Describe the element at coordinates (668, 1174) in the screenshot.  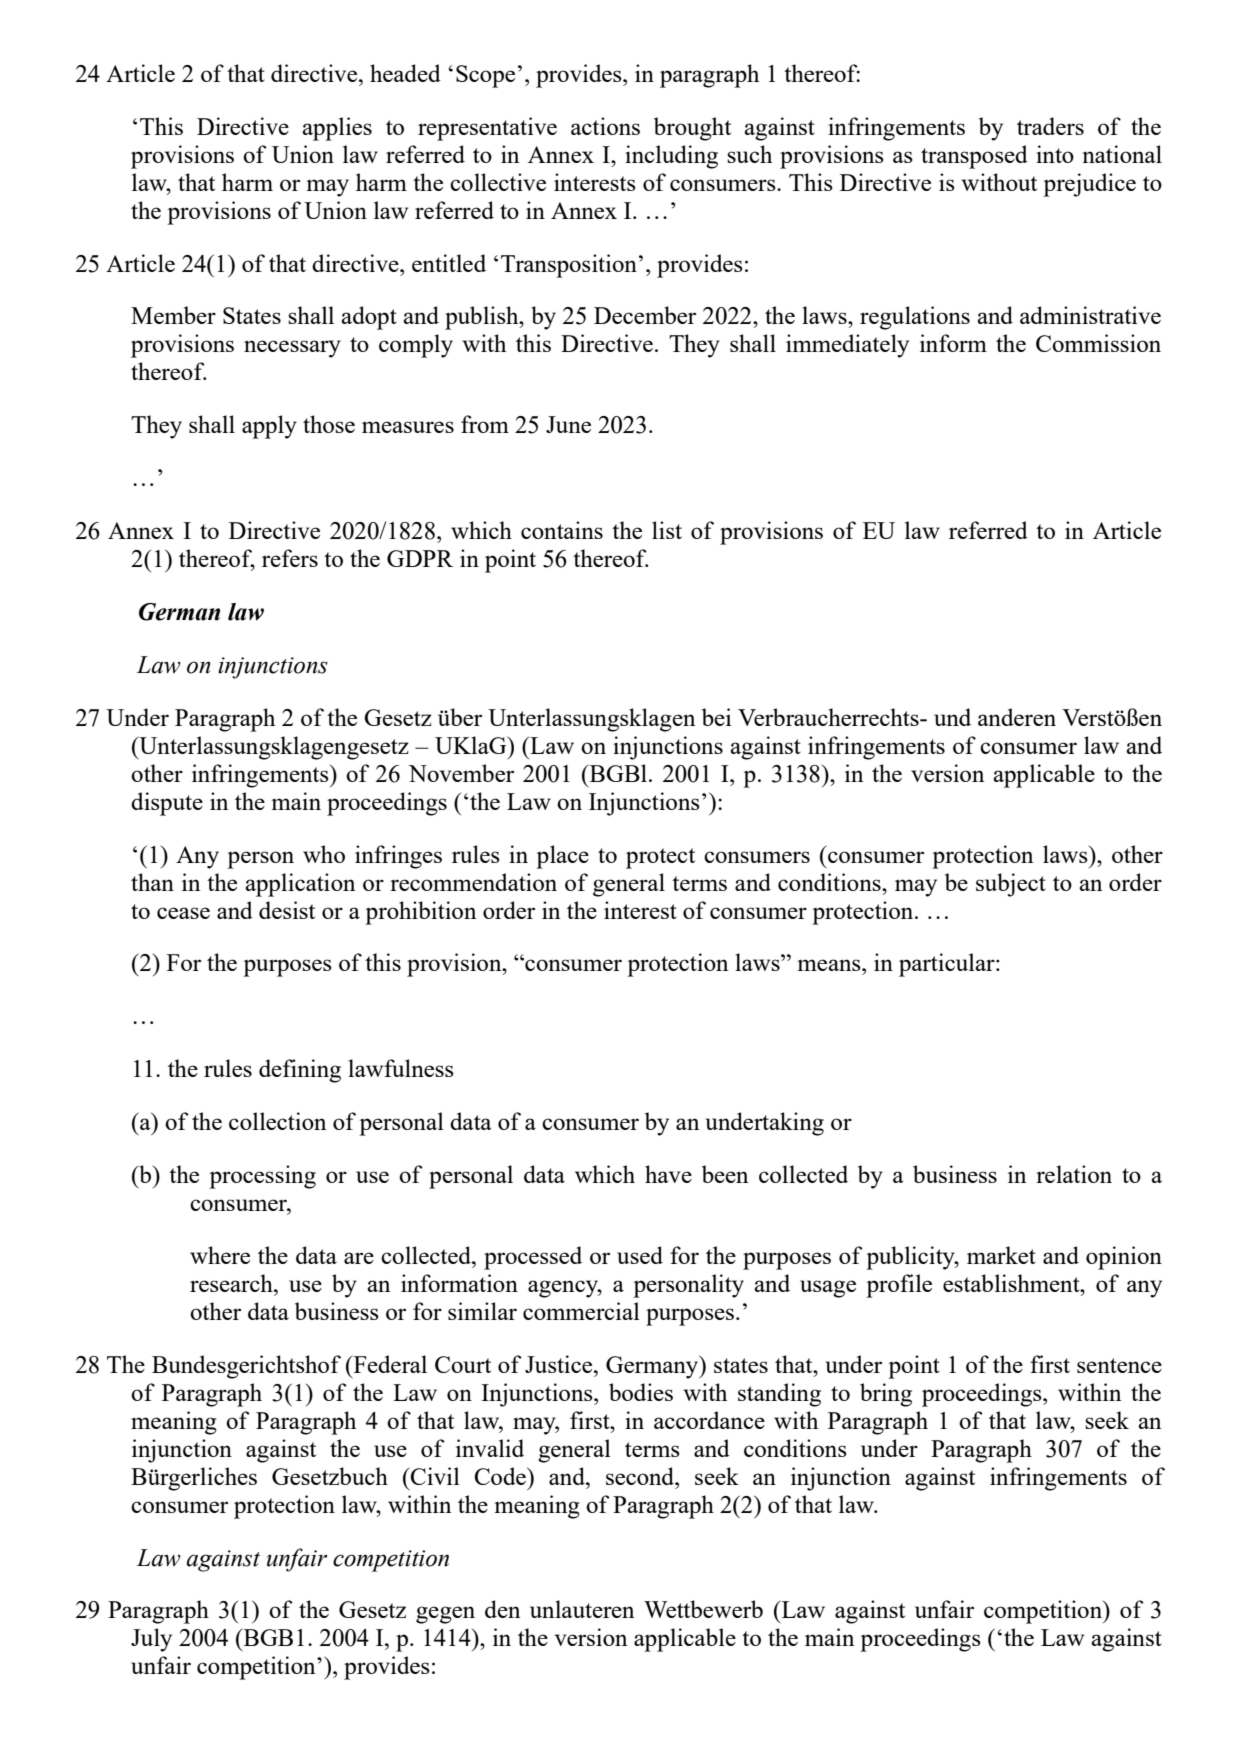
I see `have` at that location.
